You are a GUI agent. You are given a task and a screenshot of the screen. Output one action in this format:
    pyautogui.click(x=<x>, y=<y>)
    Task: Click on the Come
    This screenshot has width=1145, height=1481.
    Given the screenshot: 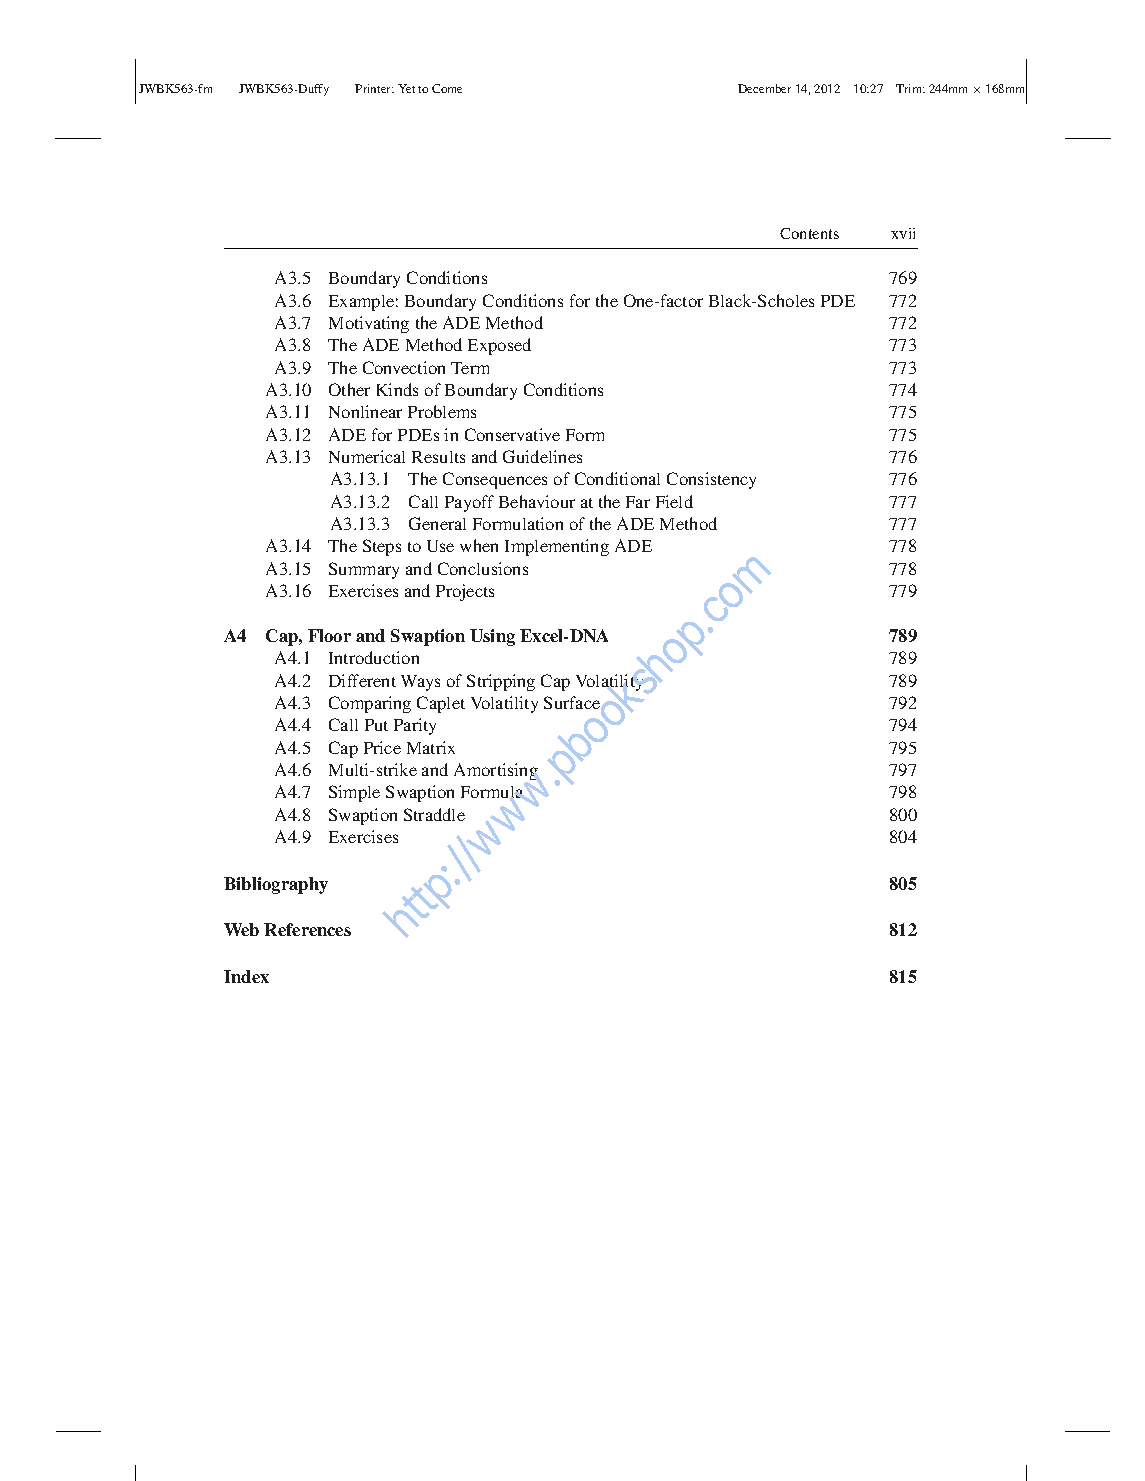 What is the action you would take?
    pyautogui.click(x=447, y=88)
